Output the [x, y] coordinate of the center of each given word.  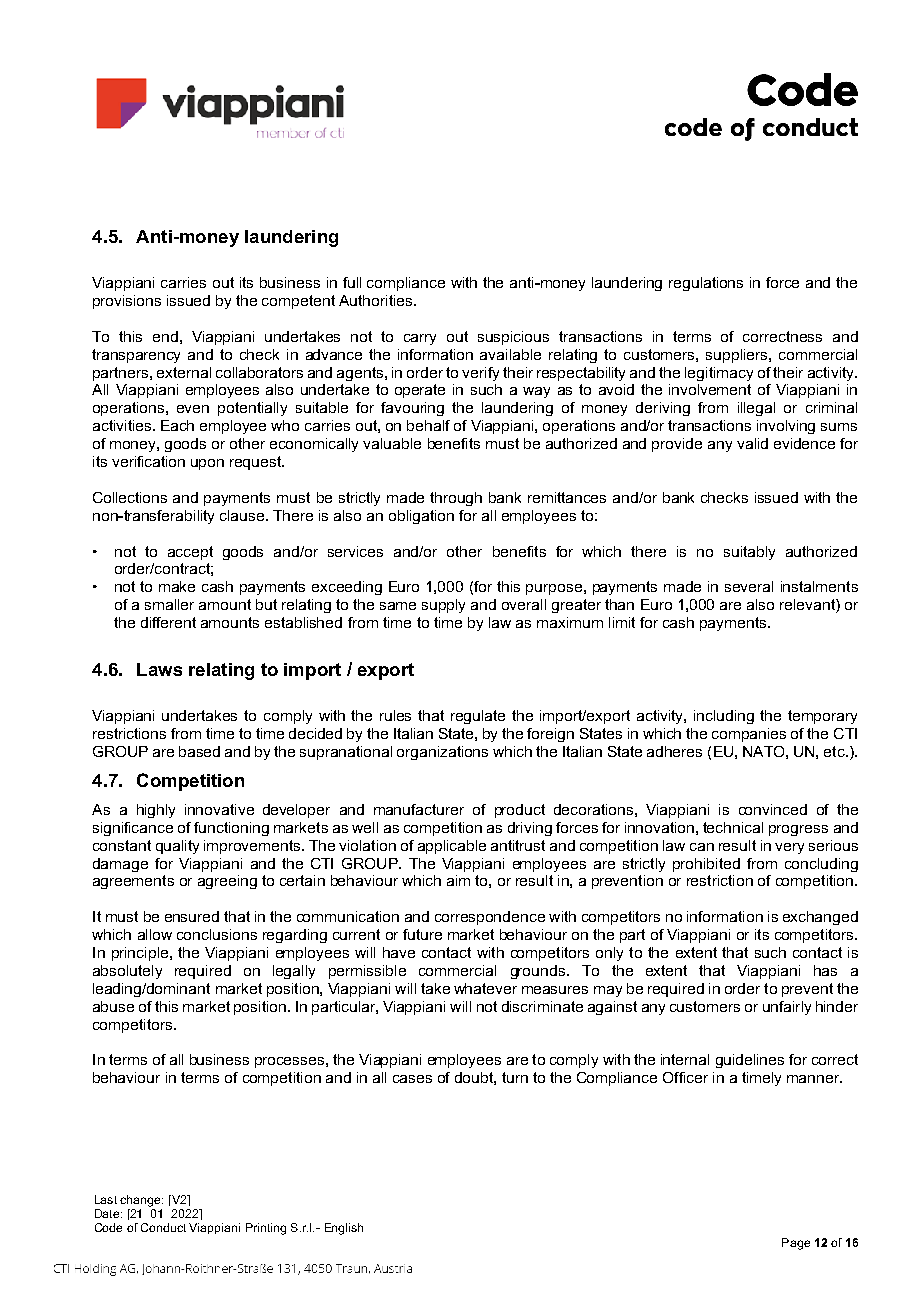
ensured [192, 916]
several [749, 586]
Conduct [163, 1227]
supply [443, 606]
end [165, 336]
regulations [706, 284]
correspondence [490, 918]
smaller [169, 604]
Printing [266, 1229]
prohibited [706, 865]
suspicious [513, 338]
